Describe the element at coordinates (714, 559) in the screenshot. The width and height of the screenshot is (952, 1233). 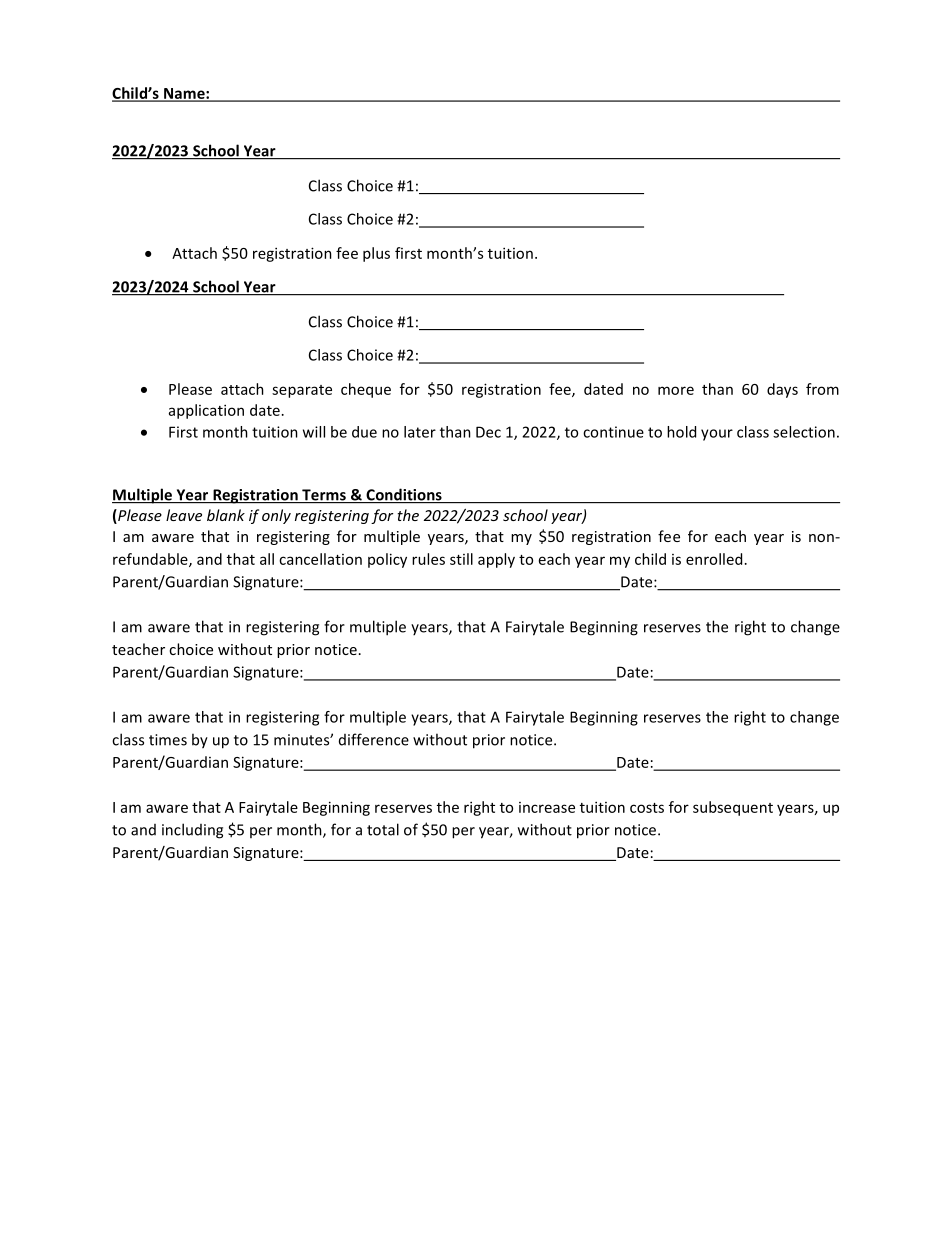
I see `enrolled` at that location.
